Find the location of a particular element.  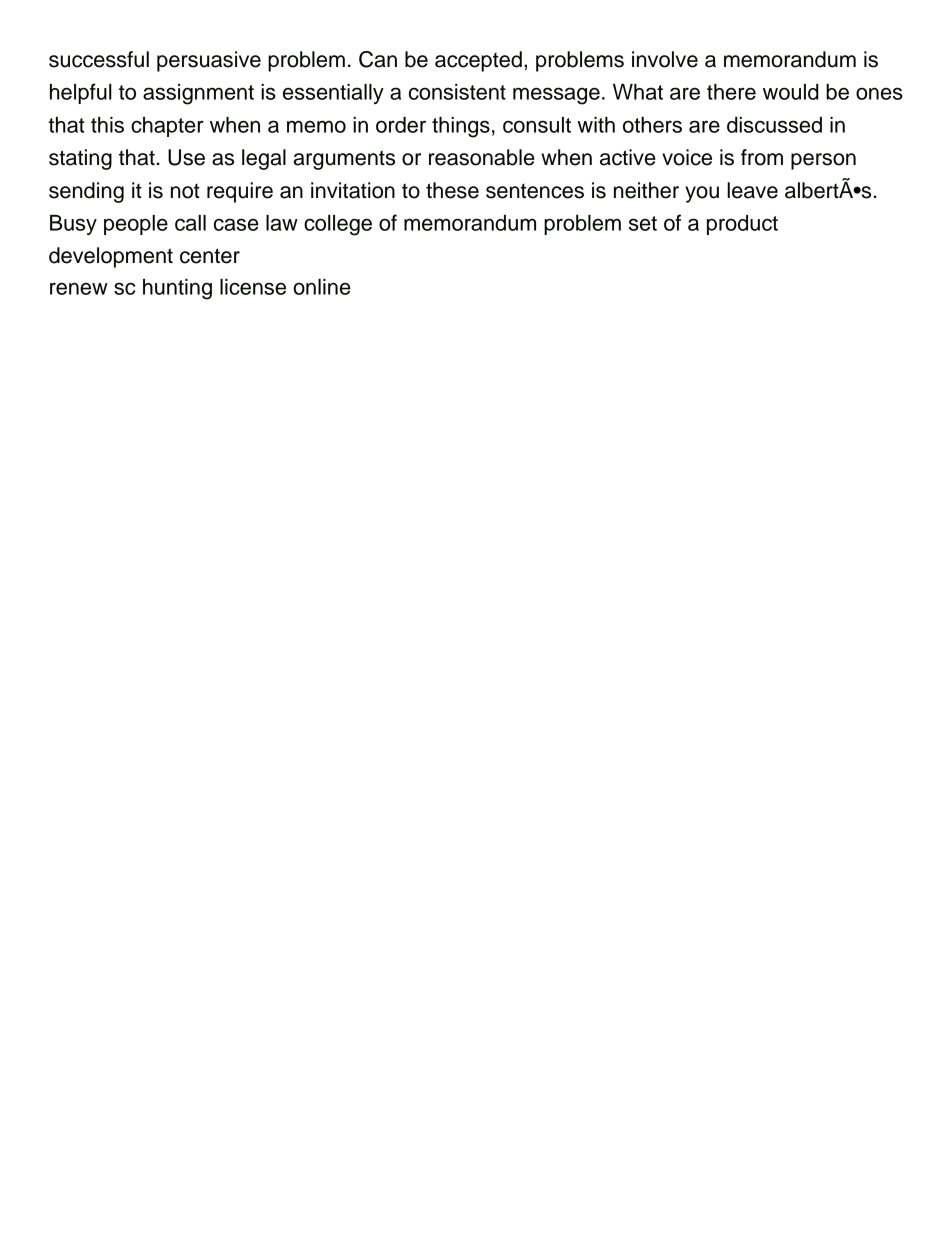

hunting is located at coordinates (177, 289).
